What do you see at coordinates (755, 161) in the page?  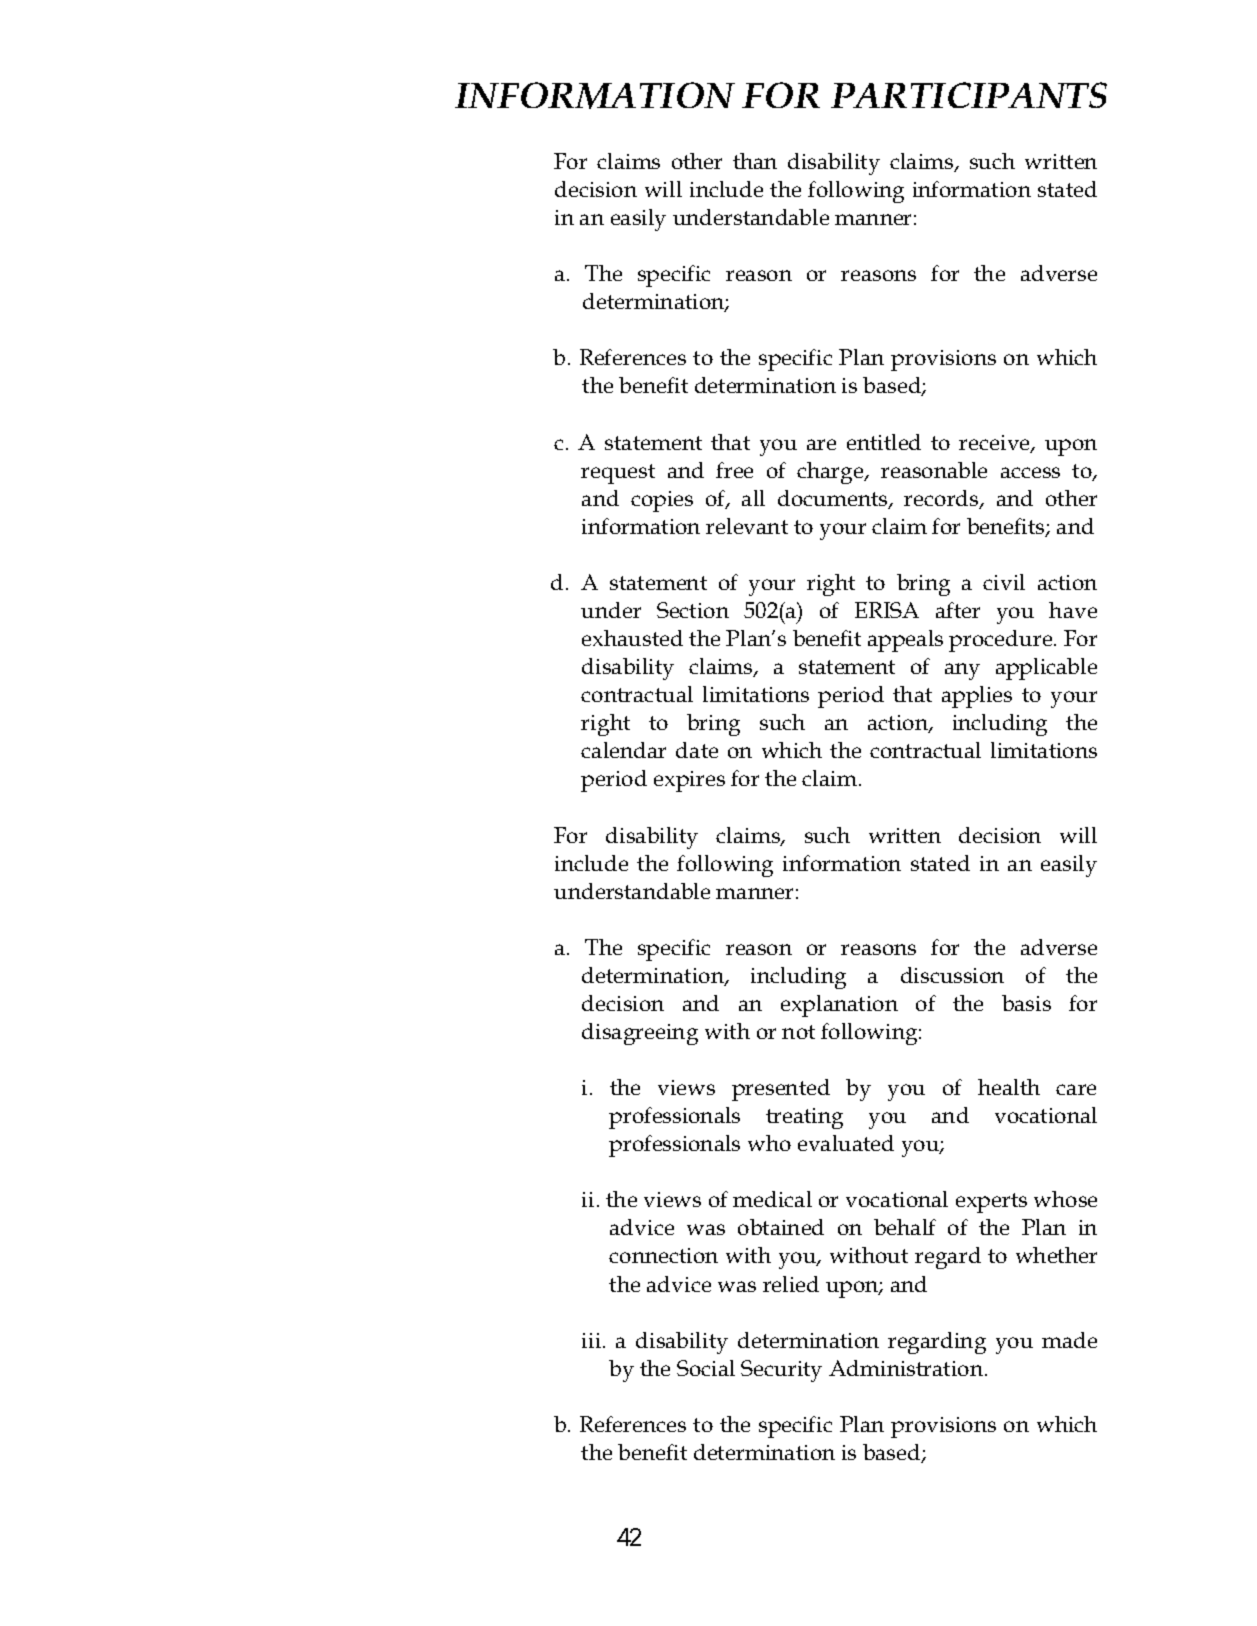 I see `than` at bounding box center [755, 161].
